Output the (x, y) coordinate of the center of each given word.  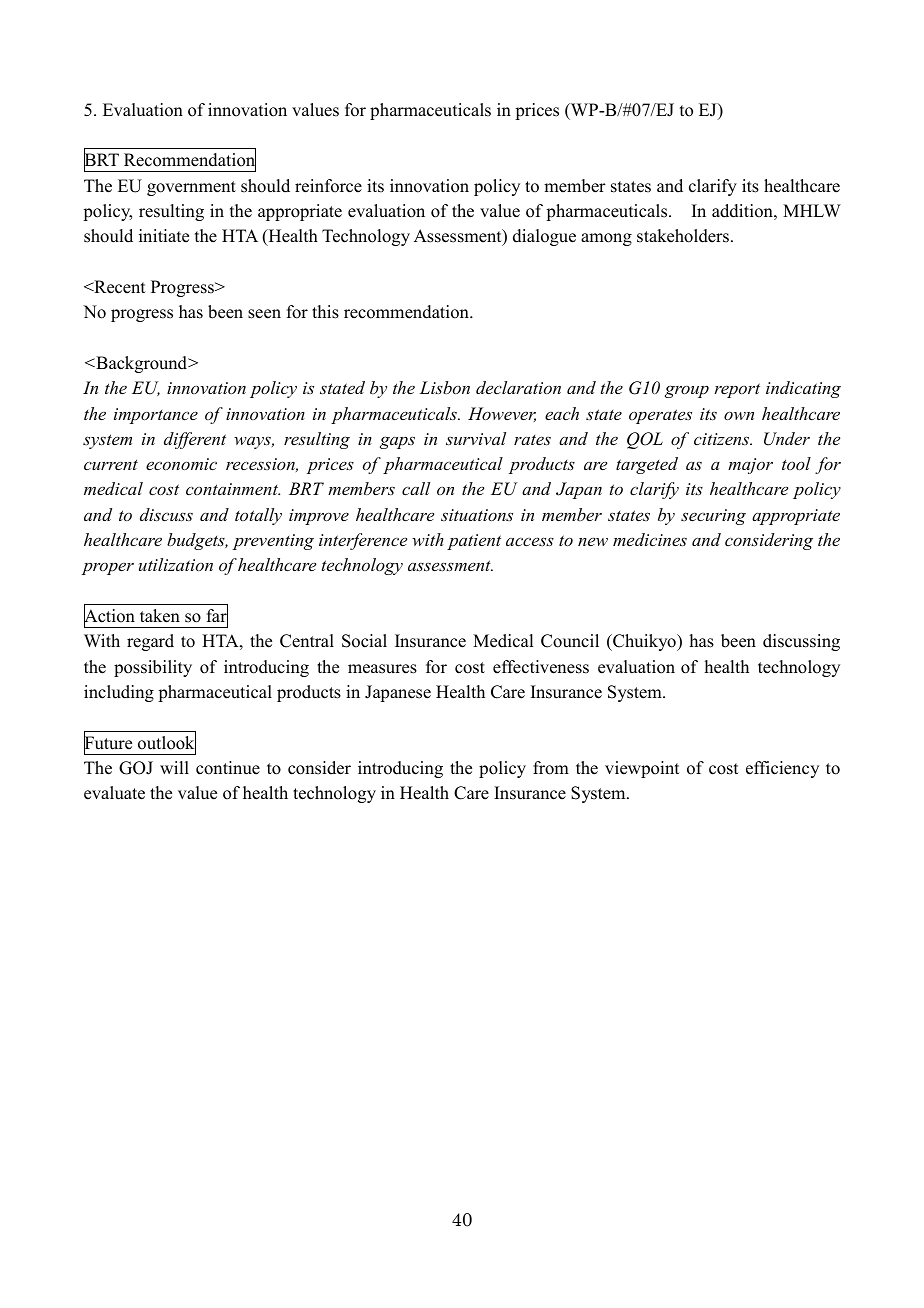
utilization (176, 564)
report (737, 390)
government (191, 188)
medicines (650, 539)
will (174, 767)
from (551, 768)
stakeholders (683, 236)
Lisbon (445, 387)
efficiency (782, 769)
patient (474, 542)
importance (156, 416)
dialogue (544, 237)
